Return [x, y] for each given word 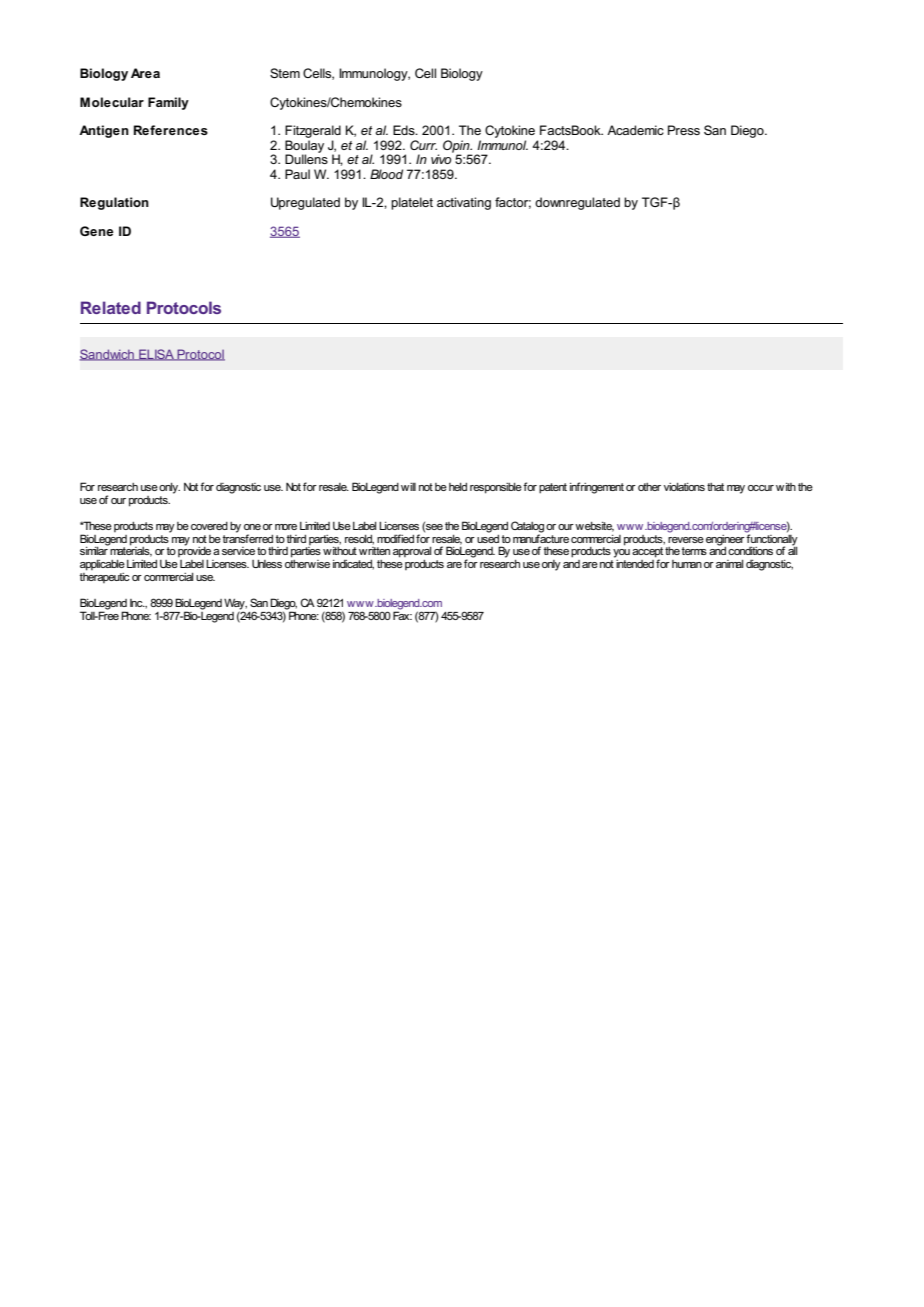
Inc [137, 603]
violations [684, 487]
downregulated [577, 203]
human [687, 564]
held [458, 487]
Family [168, 103]
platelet [412, 203]
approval [412, 552]
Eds [405, 130]
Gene [97, 231]
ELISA [156, 355]
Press [684, 130]
